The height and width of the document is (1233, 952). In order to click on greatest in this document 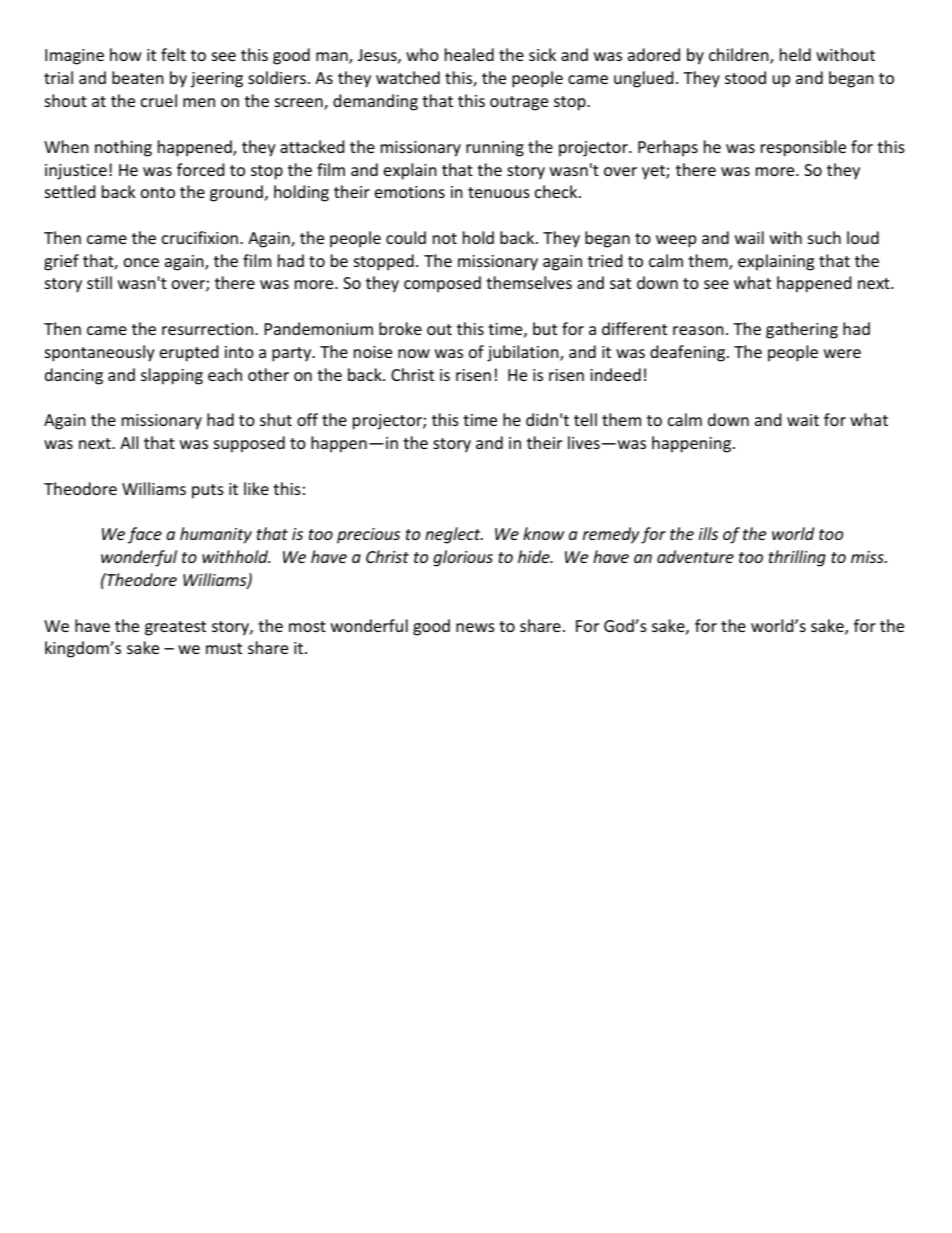, I will do `click(175, 628)`.
